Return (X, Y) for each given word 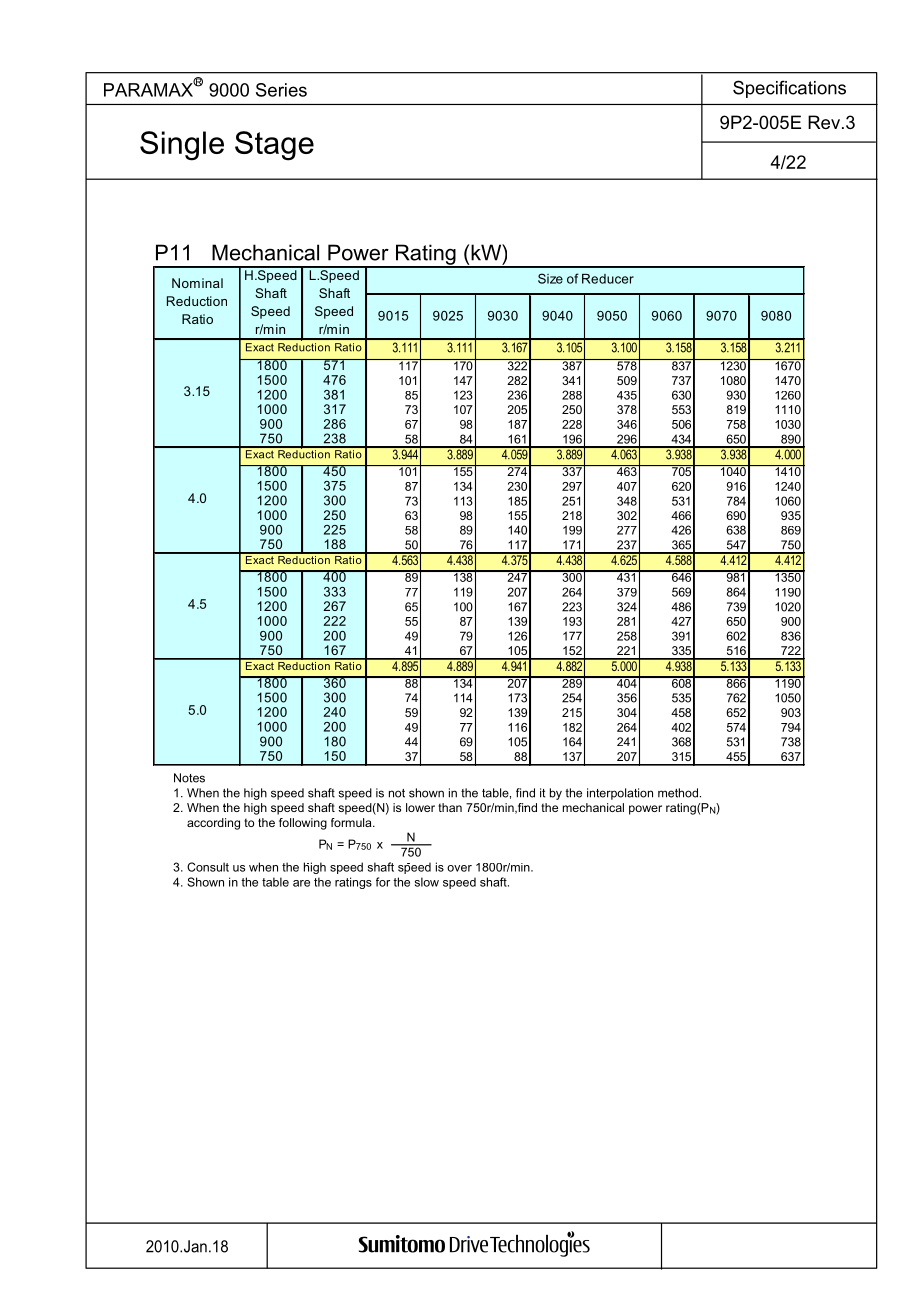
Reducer (608, 279)
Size (550, 278)
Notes (189, 778)
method (678, 793)
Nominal (197, 283)
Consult (208, 867)
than (450, 807)
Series (281, 90)
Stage (274, 146)
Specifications (789, 89)
